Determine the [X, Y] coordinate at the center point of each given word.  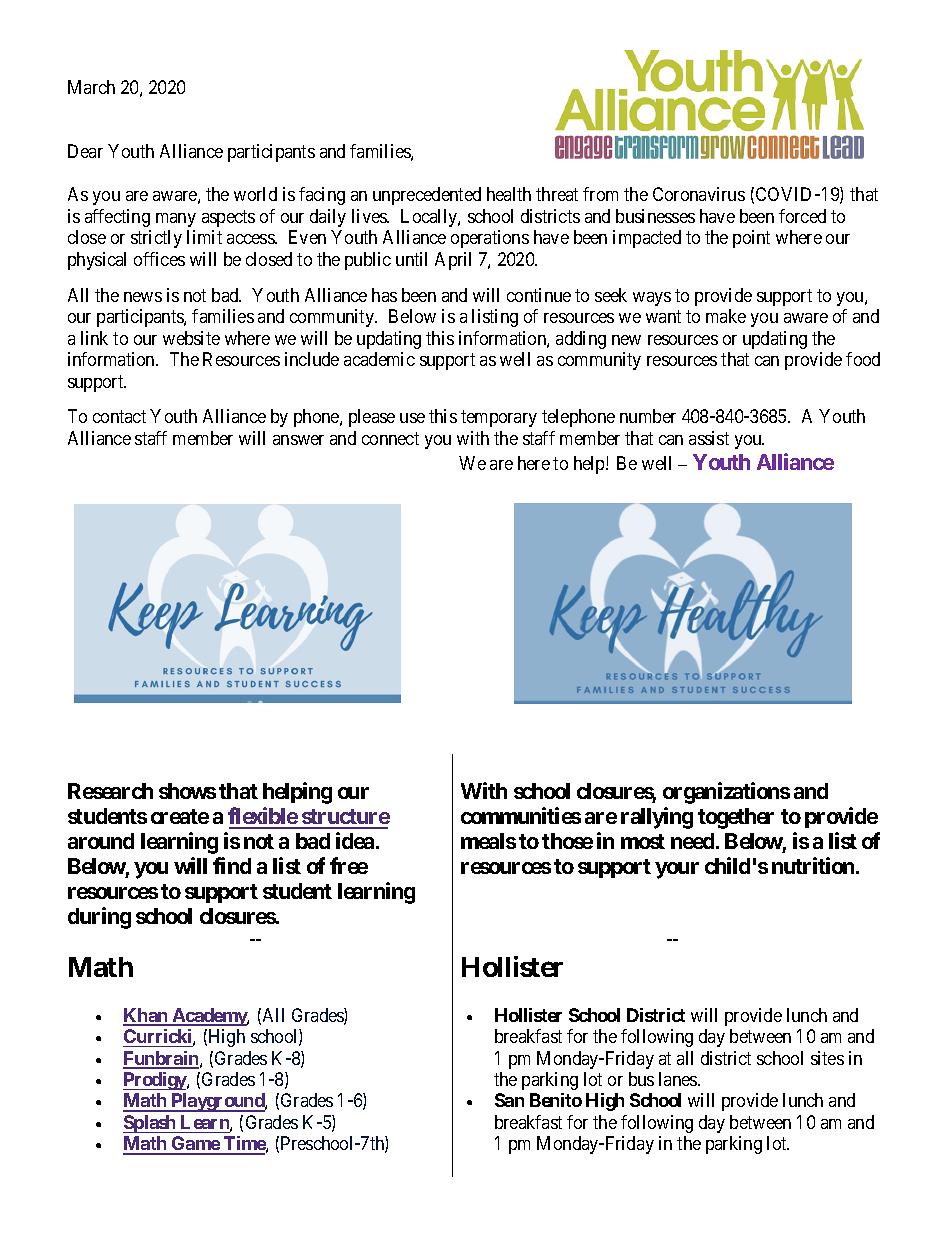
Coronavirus [699, 194]
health [509, 194]
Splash [150, 1124]
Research [110, 791]
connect [390, 438]
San [509, 1100]
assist [709, 438]
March [91, 87]
